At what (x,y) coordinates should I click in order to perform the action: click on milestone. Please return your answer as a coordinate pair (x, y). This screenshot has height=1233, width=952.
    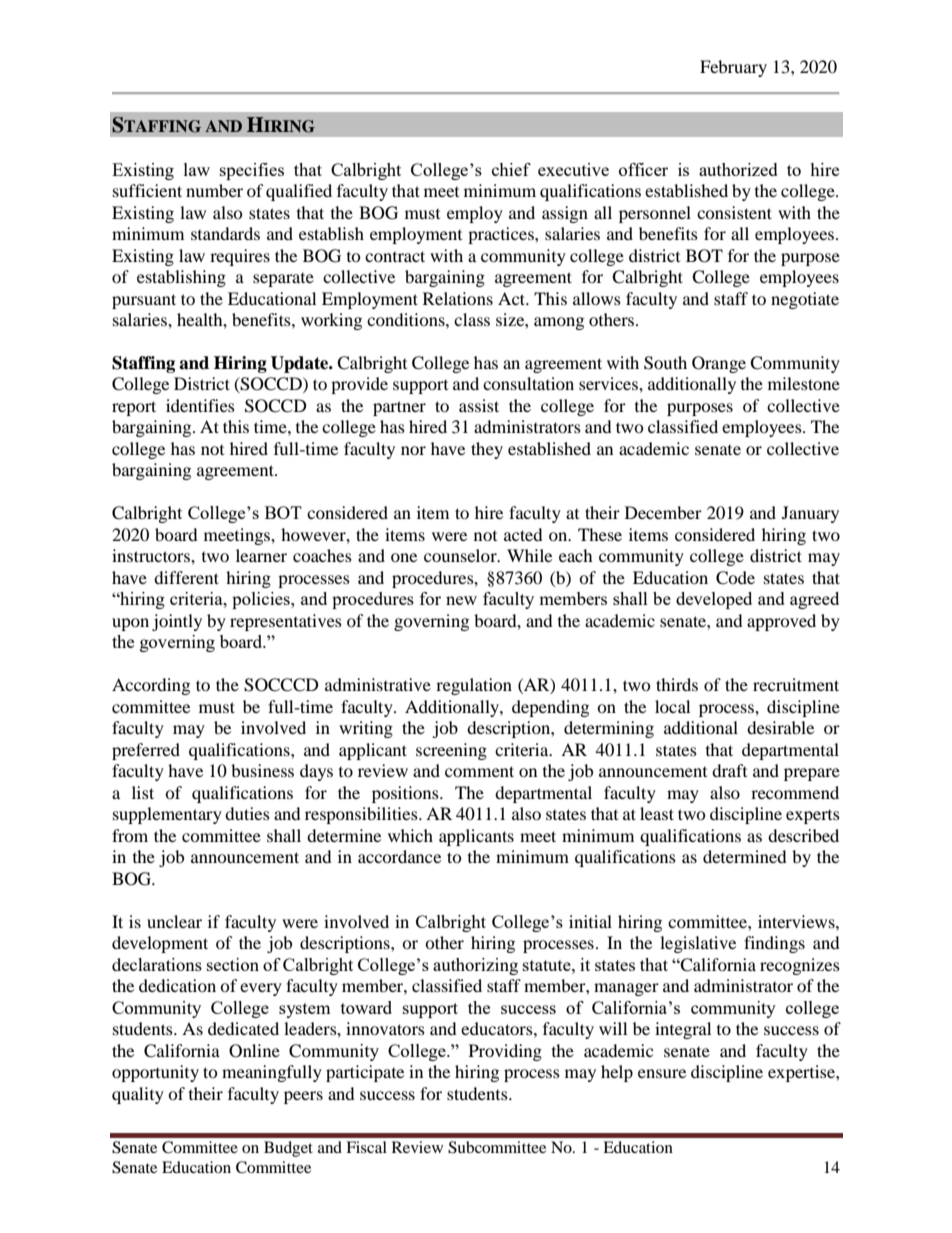
    Looking at the image, I should click on (804, 383).
